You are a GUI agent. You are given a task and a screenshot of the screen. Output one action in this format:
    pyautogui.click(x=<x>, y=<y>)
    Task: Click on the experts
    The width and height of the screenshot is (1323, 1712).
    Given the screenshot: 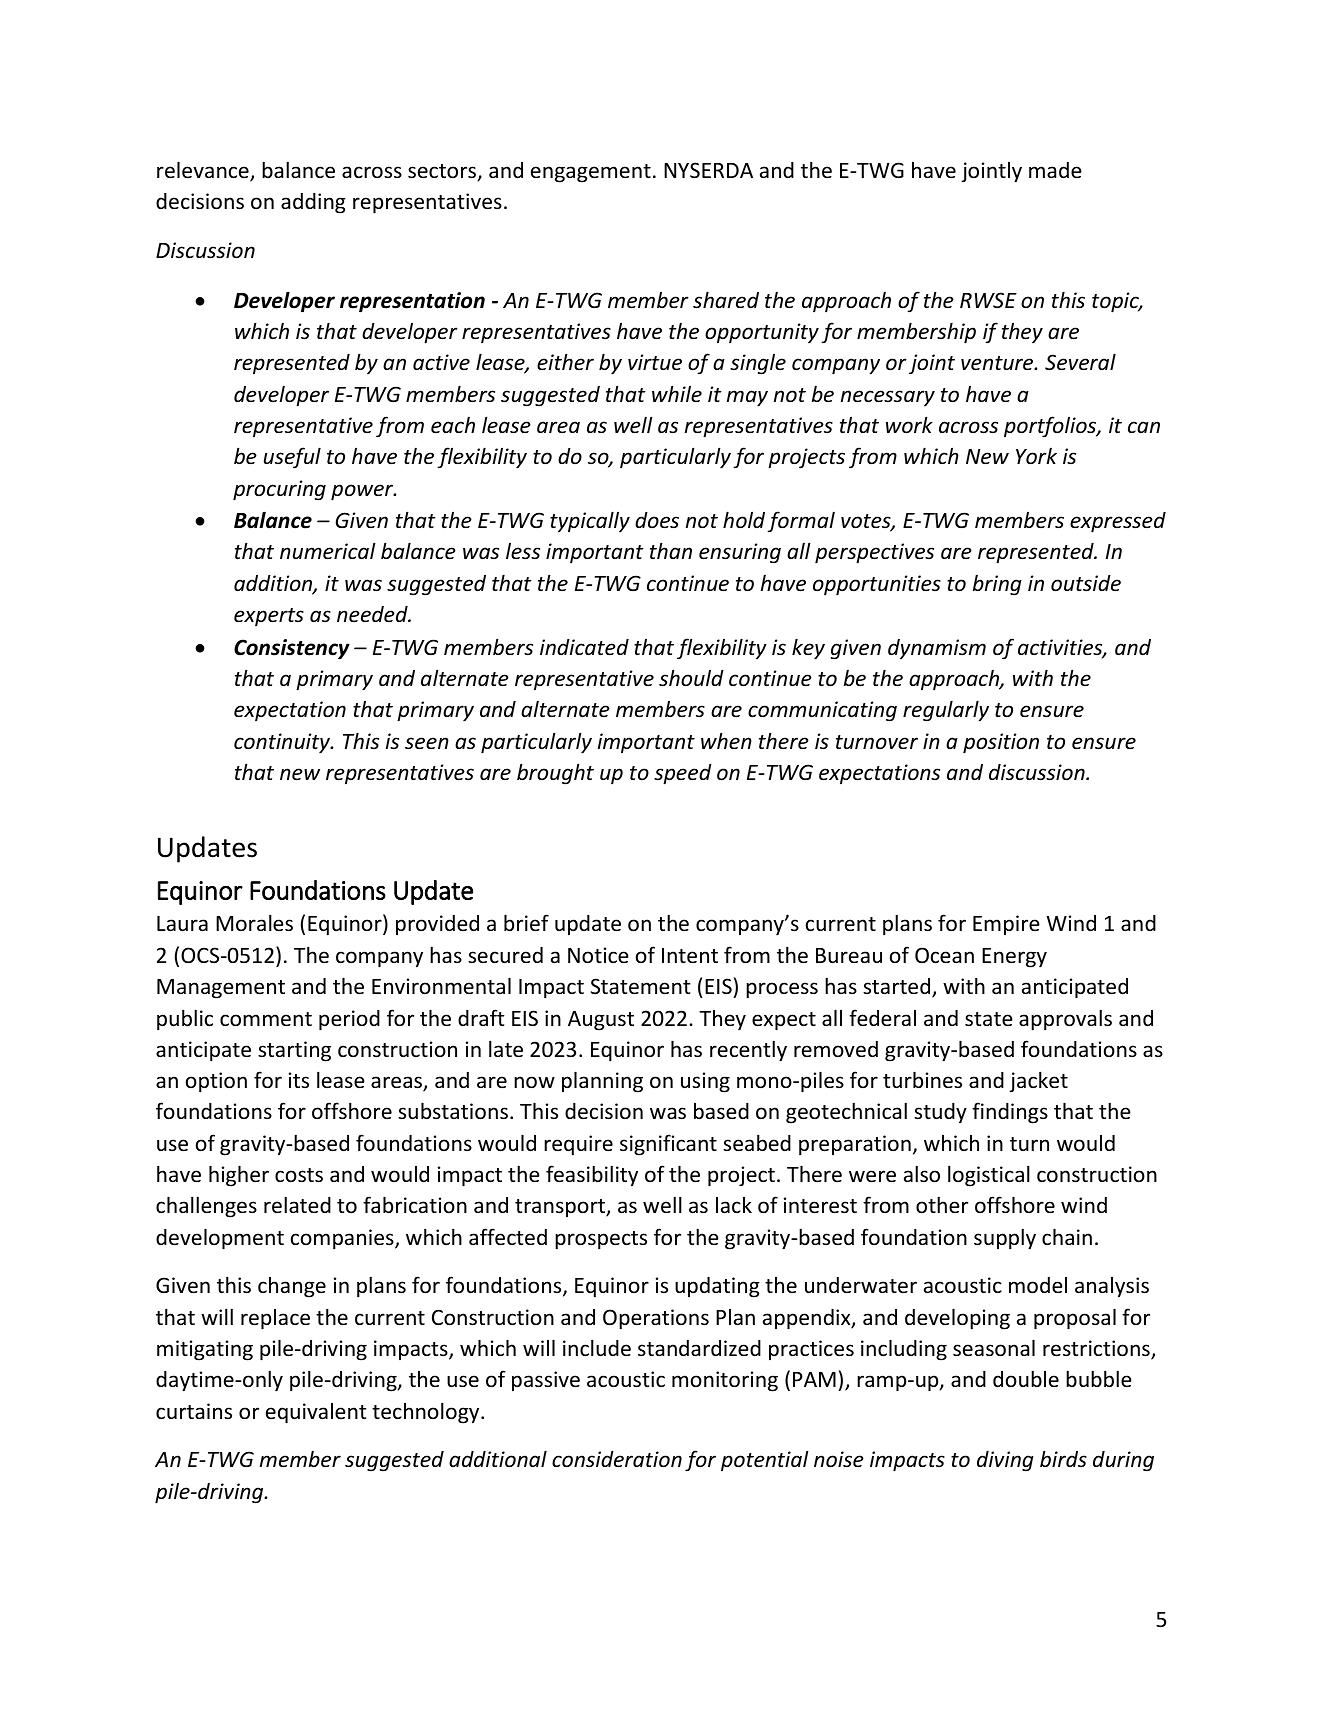 What is the action you would take?
    pyautogui.click(x=269, y=617)
